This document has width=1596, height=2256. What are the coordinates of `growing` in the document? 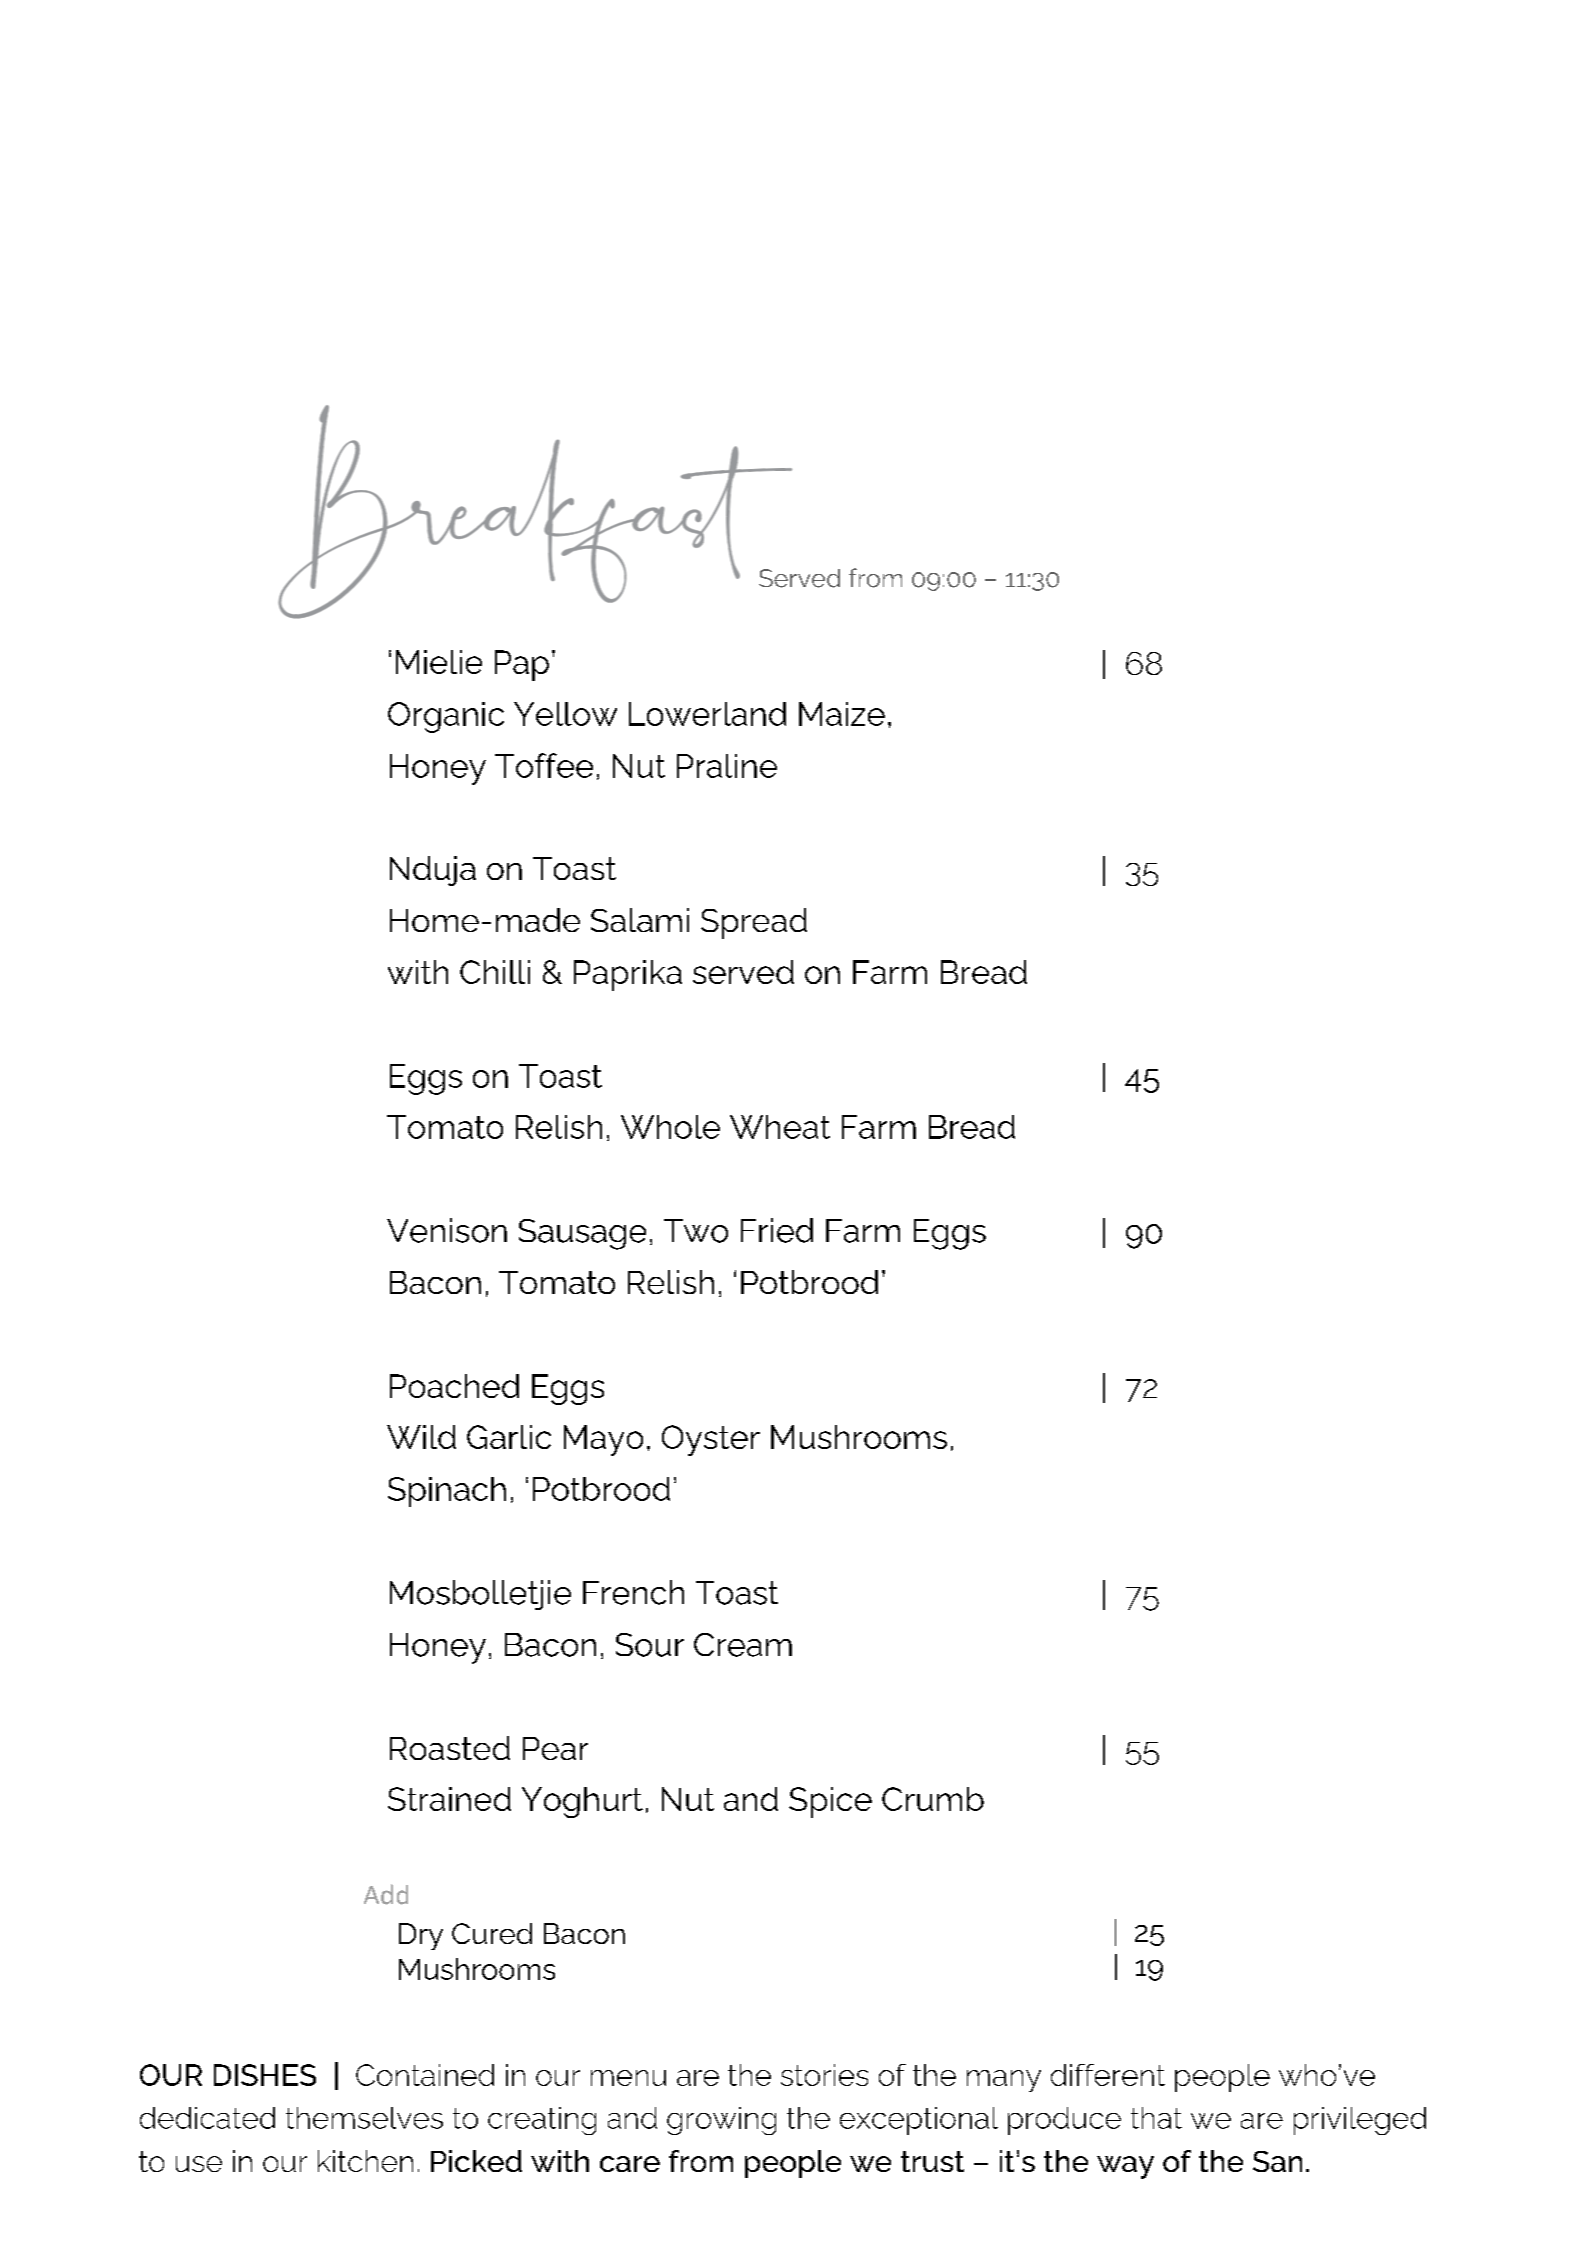 It's located at (721, 2121).
